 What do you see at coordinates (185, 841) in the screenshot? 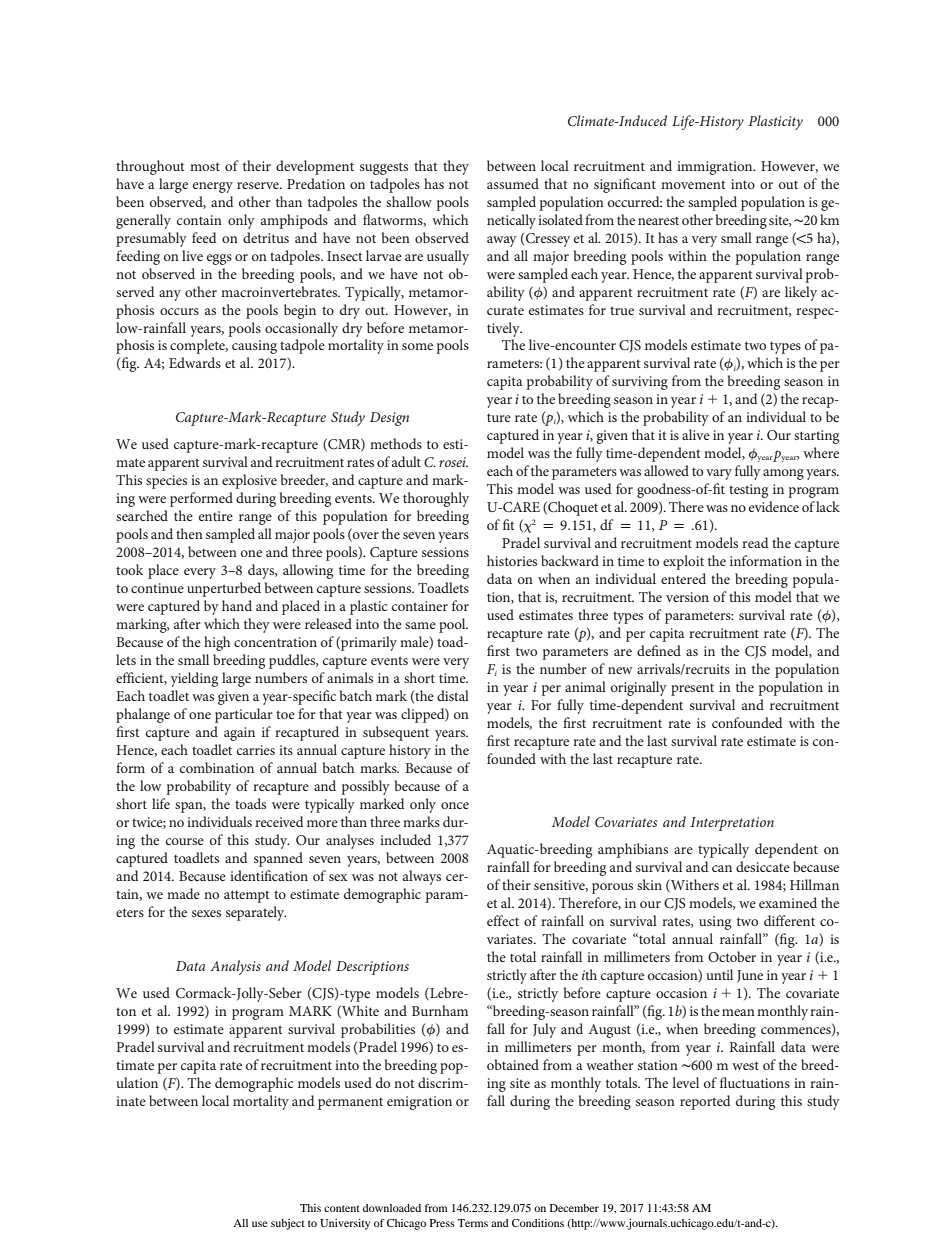
I see `course` at bounding box center [185, 841].
